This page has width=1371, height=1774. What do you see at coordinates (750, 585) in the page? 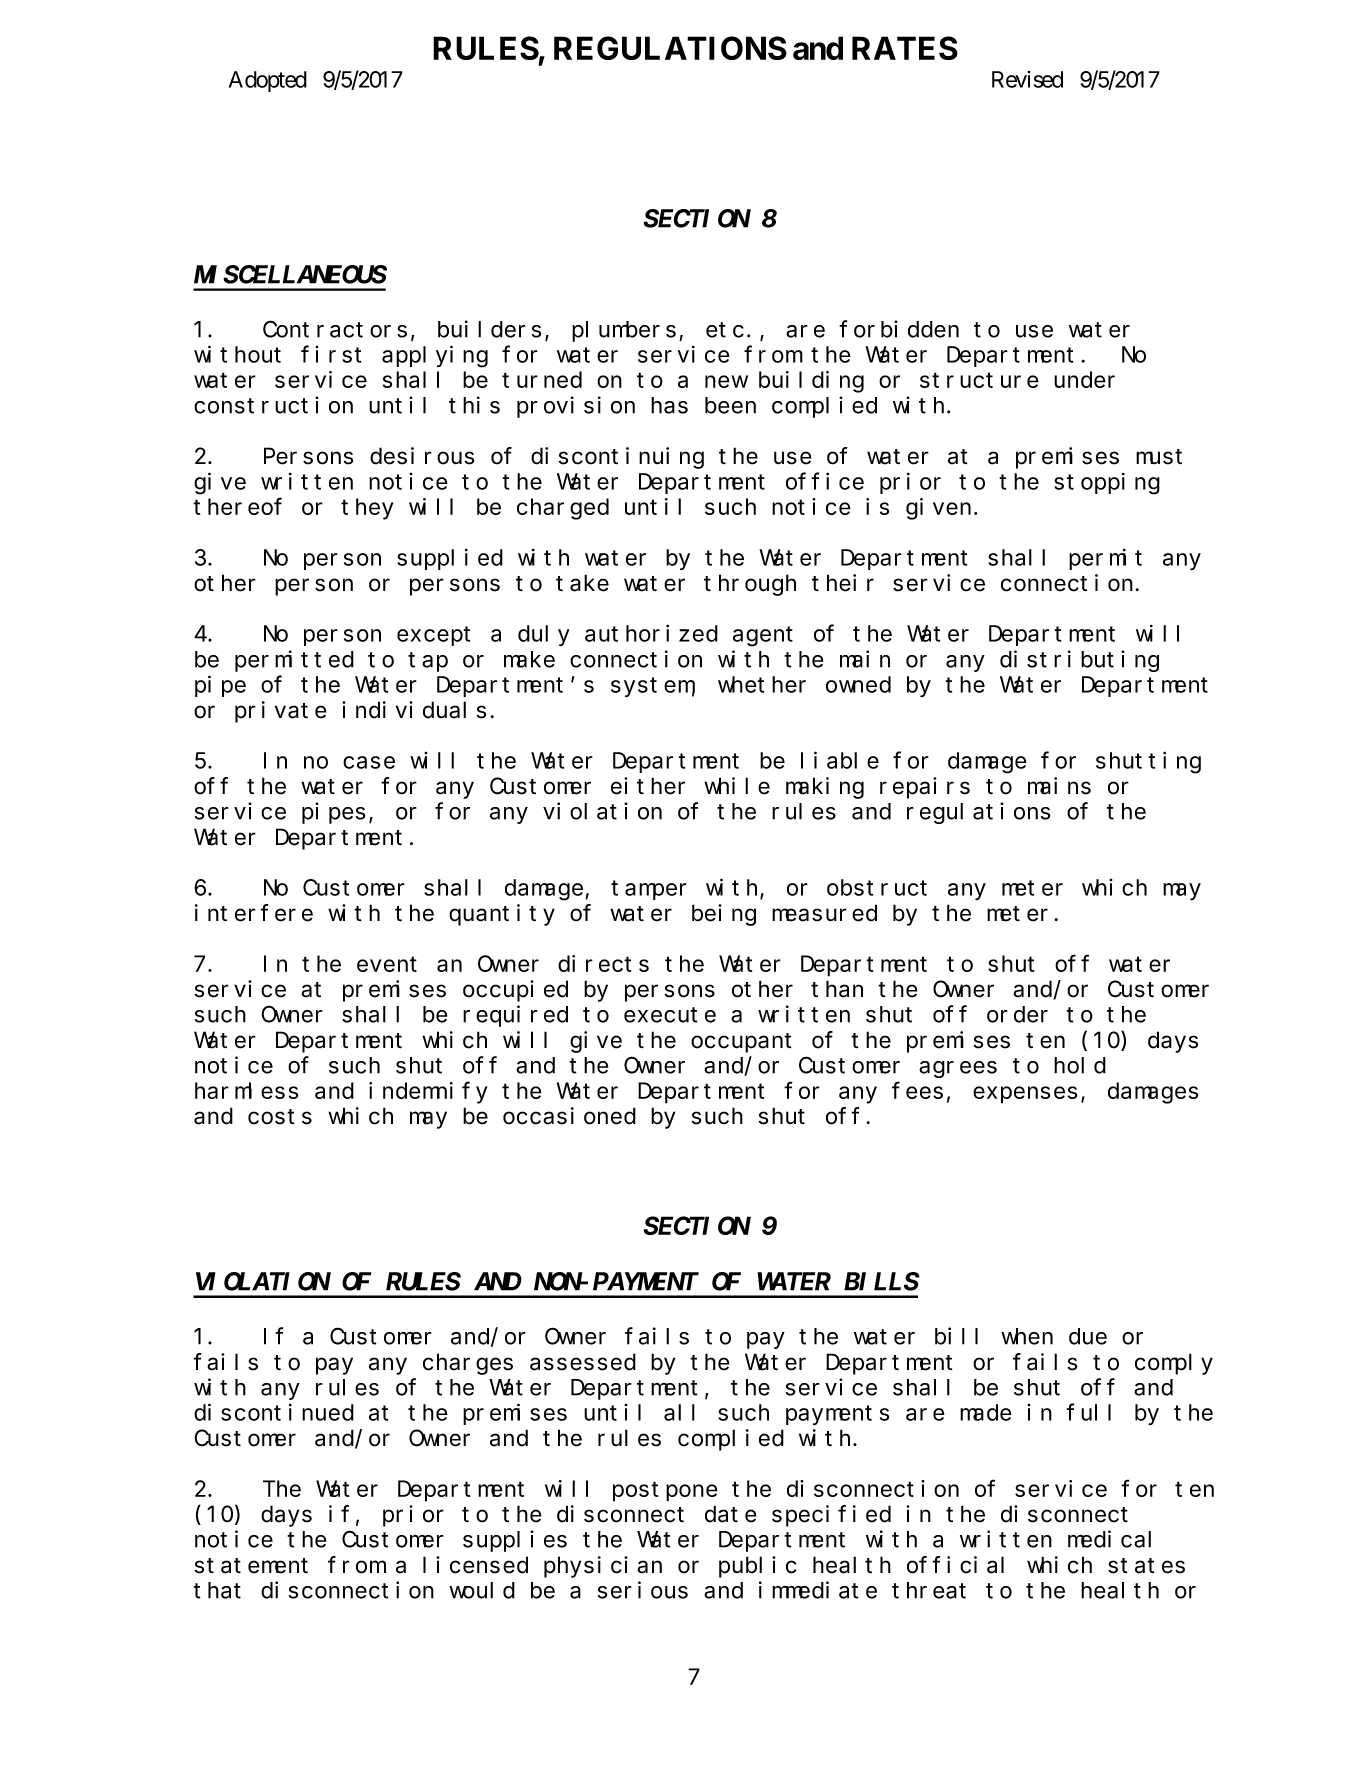
I see `through` at bounding box center [750, 585].
